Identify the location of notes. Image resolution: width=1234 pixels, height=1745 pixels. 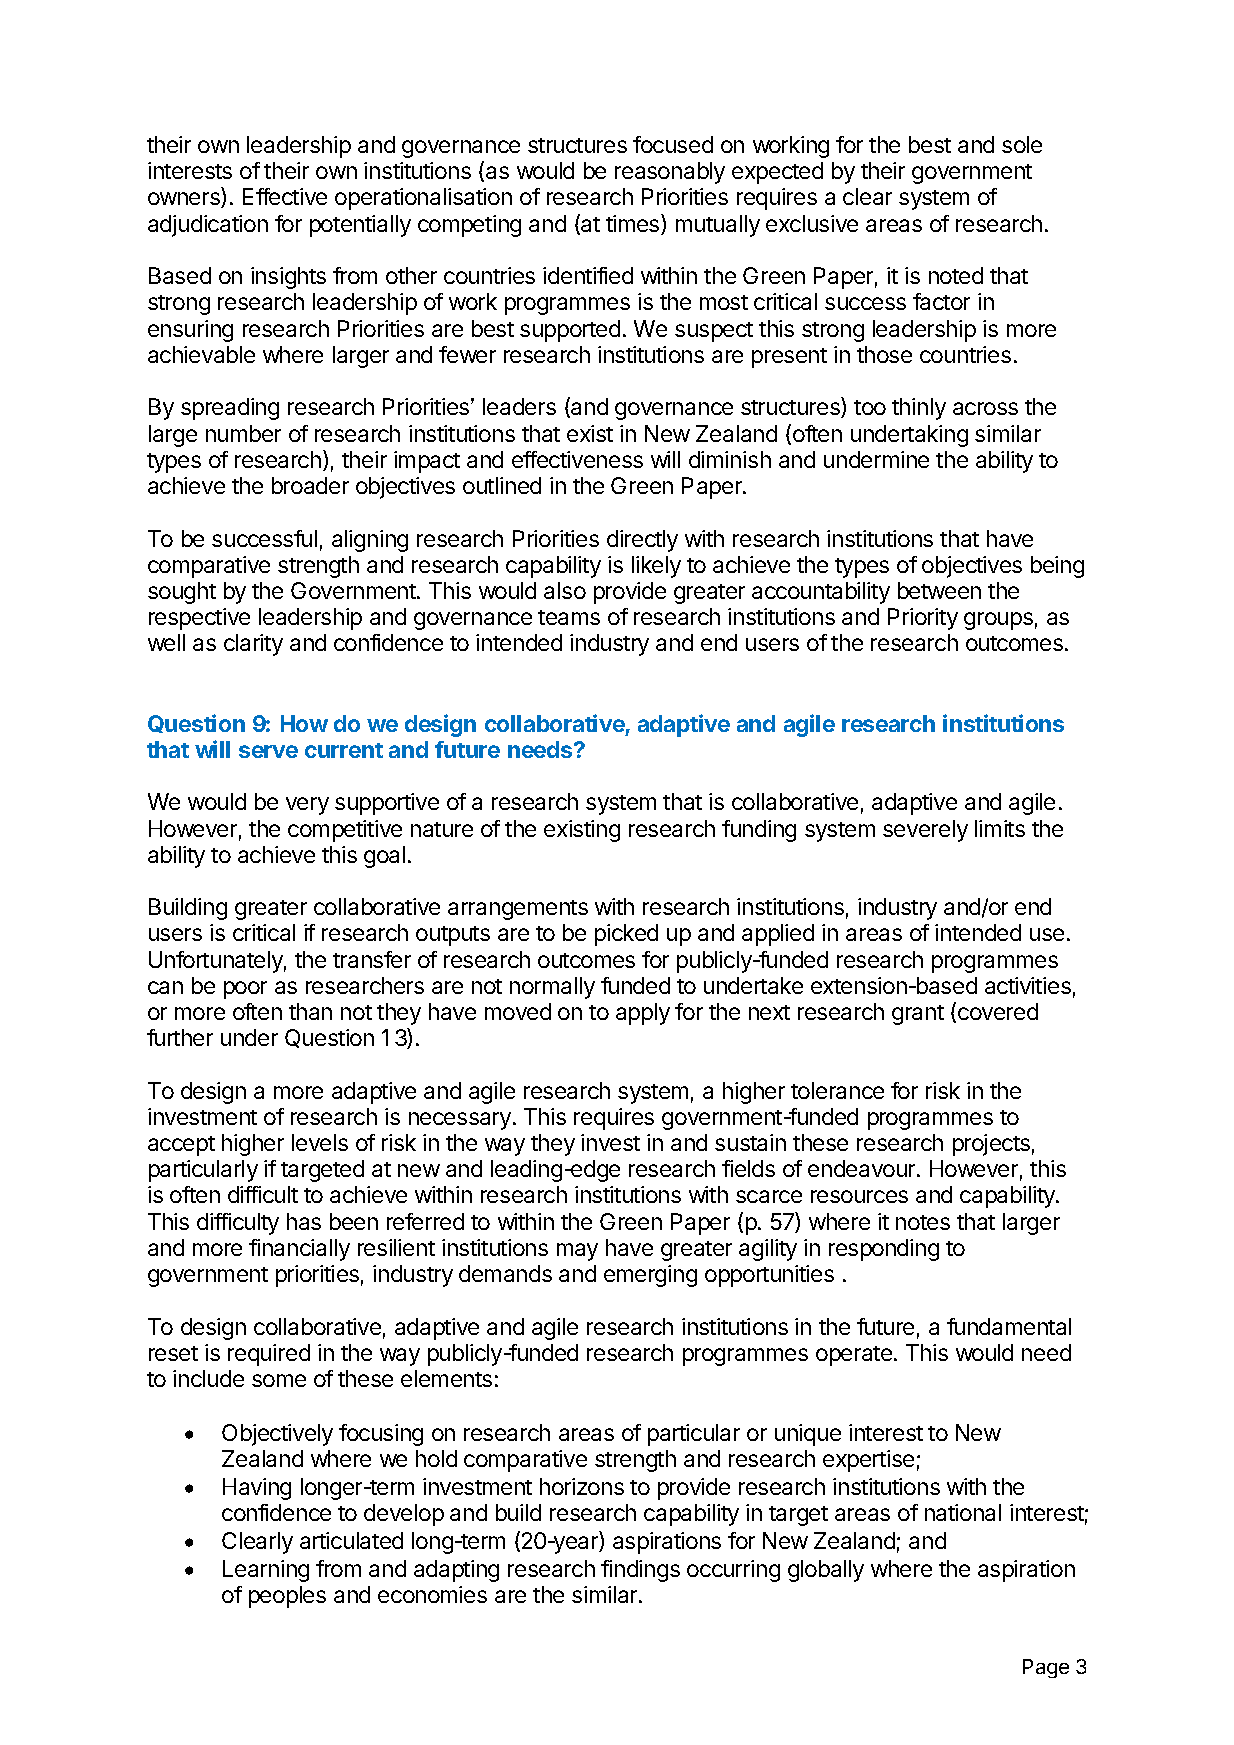
(923, 1222).
